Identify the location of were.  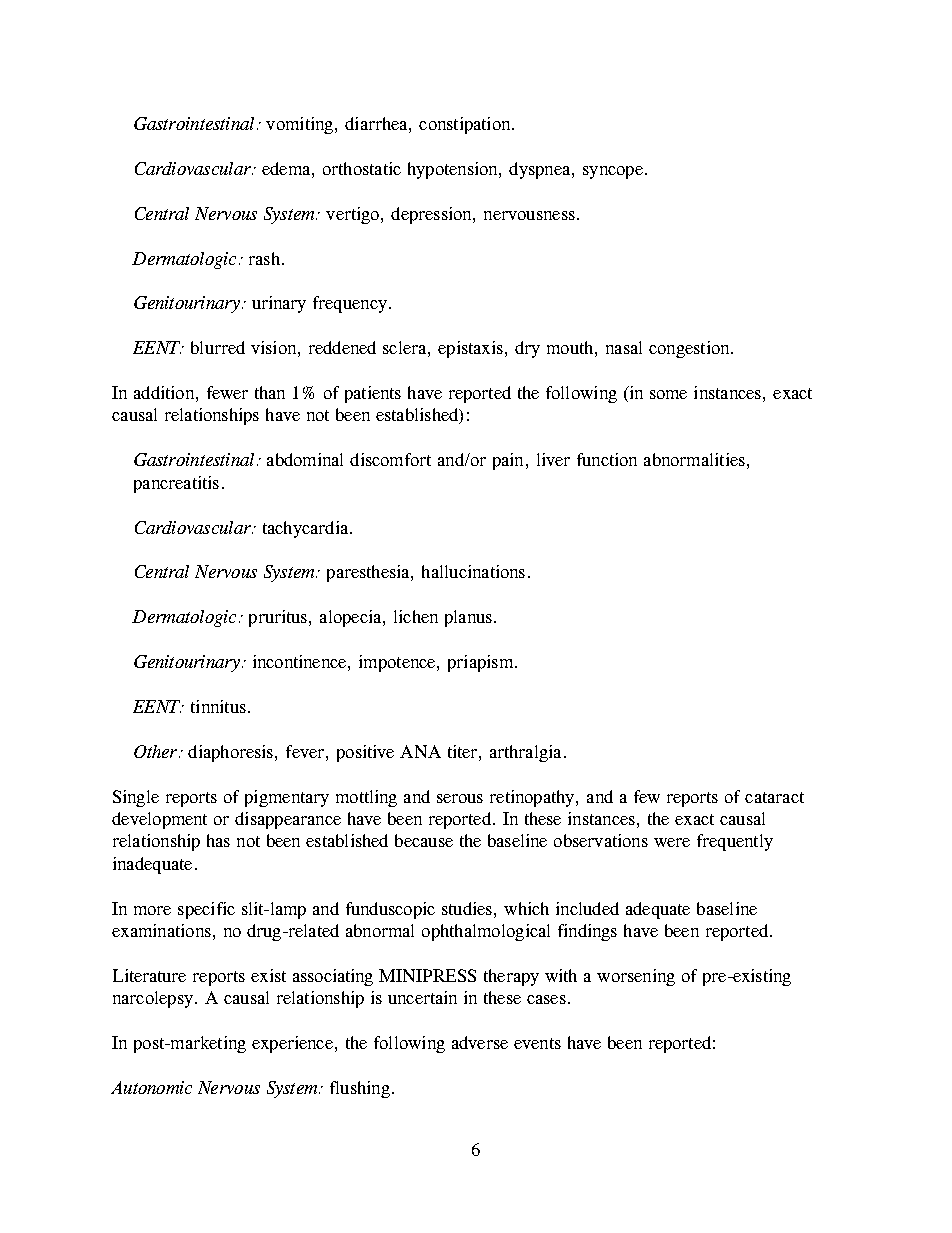
(672, 842).
